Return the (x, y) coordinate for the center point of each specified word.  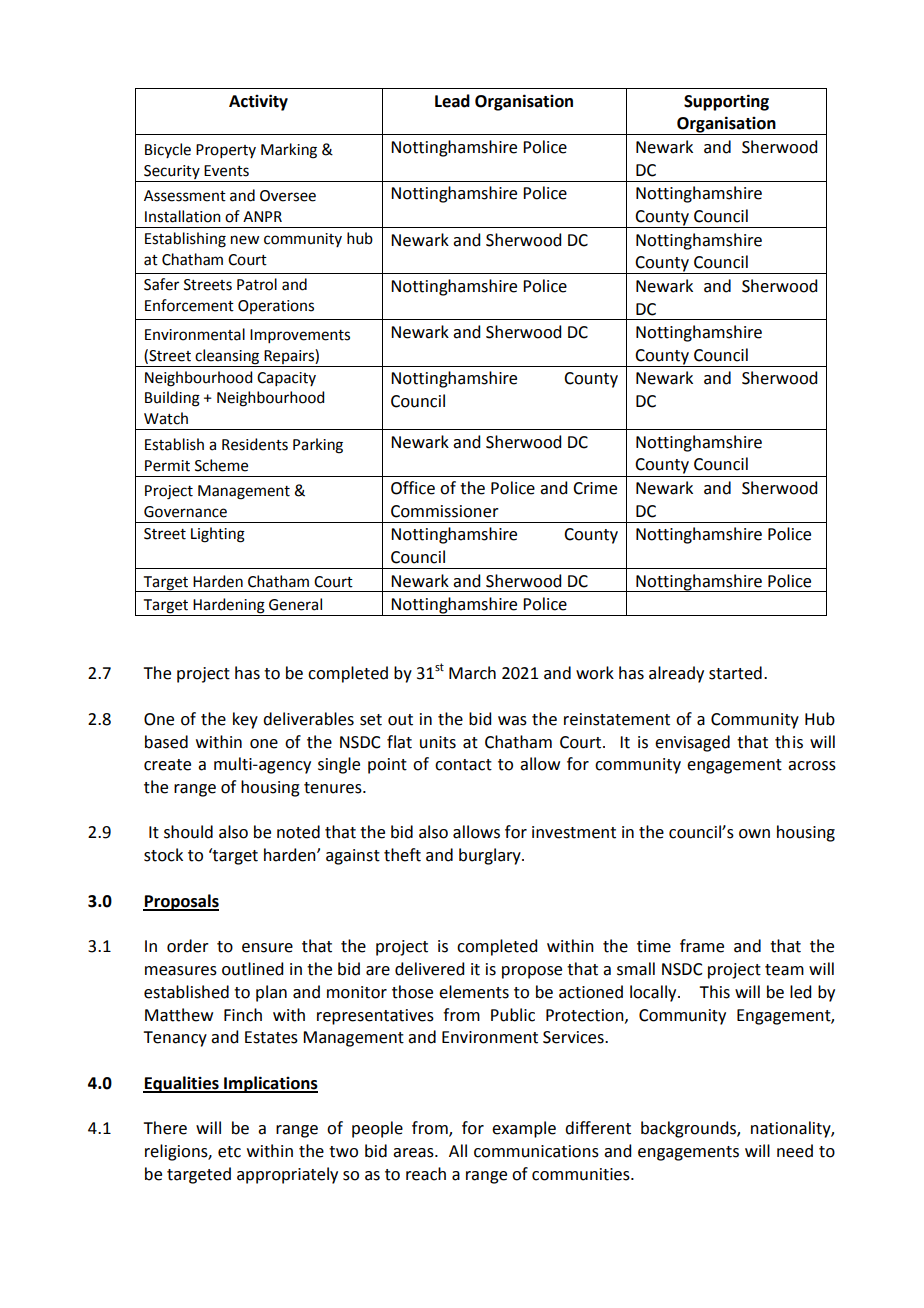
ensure (267, 948)
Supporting (726, 102)
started (735, 673)
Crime (595, 488)
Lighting (218, 535)
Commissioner (445, 511)
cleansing (227, 357)
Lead (452, 101)
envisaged (692, 743)
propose (532, 972)
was (512, 721)
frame (702, 946)
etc (229, 1152)
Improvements (300, 336)
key (245, 720)
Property (226, 151)
